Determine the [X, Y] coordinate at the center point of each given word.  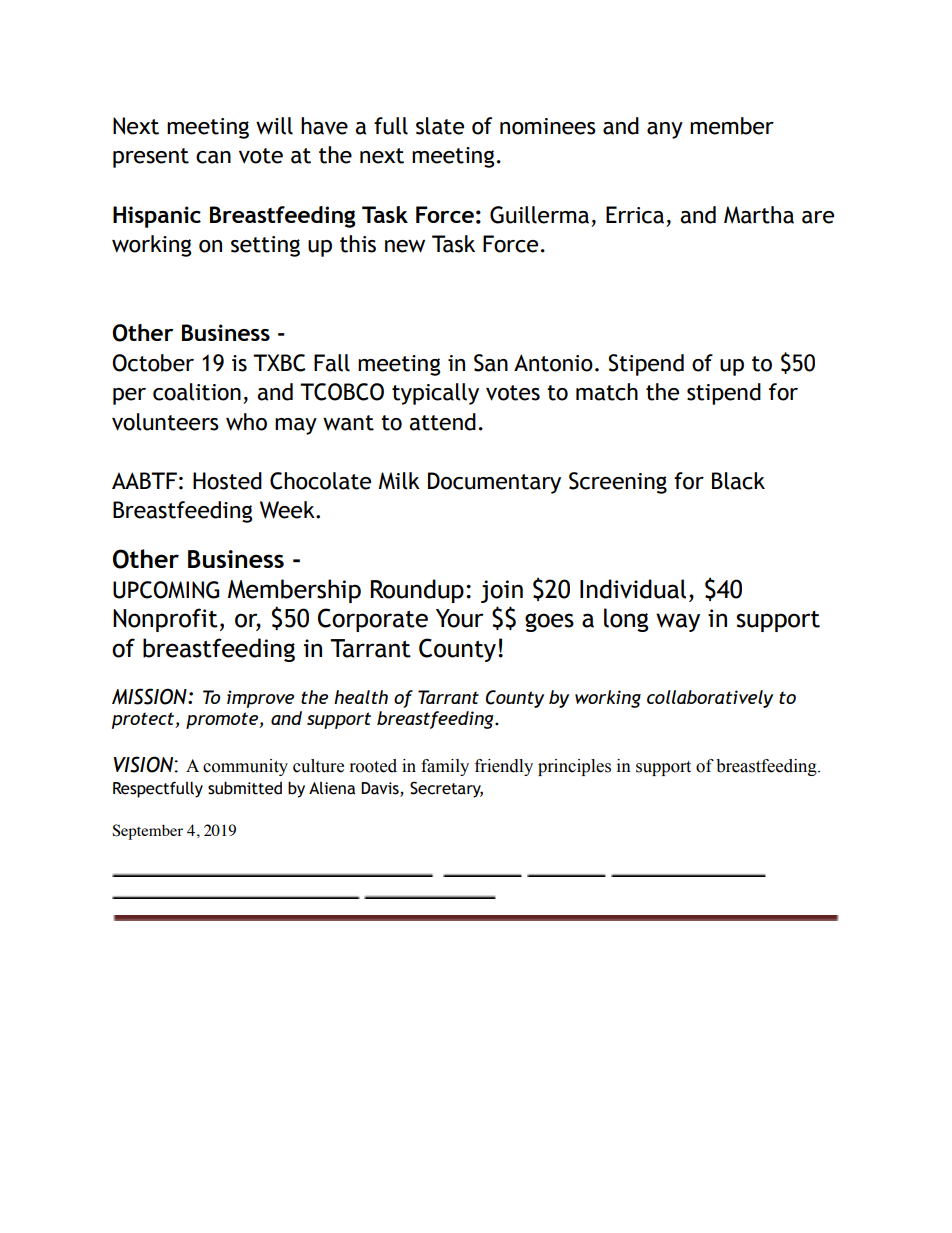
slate [440, 126]
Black [738, 481]
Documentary [494, 483]
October [153, 363]
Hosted [227, 481]
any [665, 130]
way [678, 622]
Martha [759, 215]
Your [460, 618]
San [491, 363]
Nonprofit [165, 620]
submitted [245, 788]
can [213, 157]
